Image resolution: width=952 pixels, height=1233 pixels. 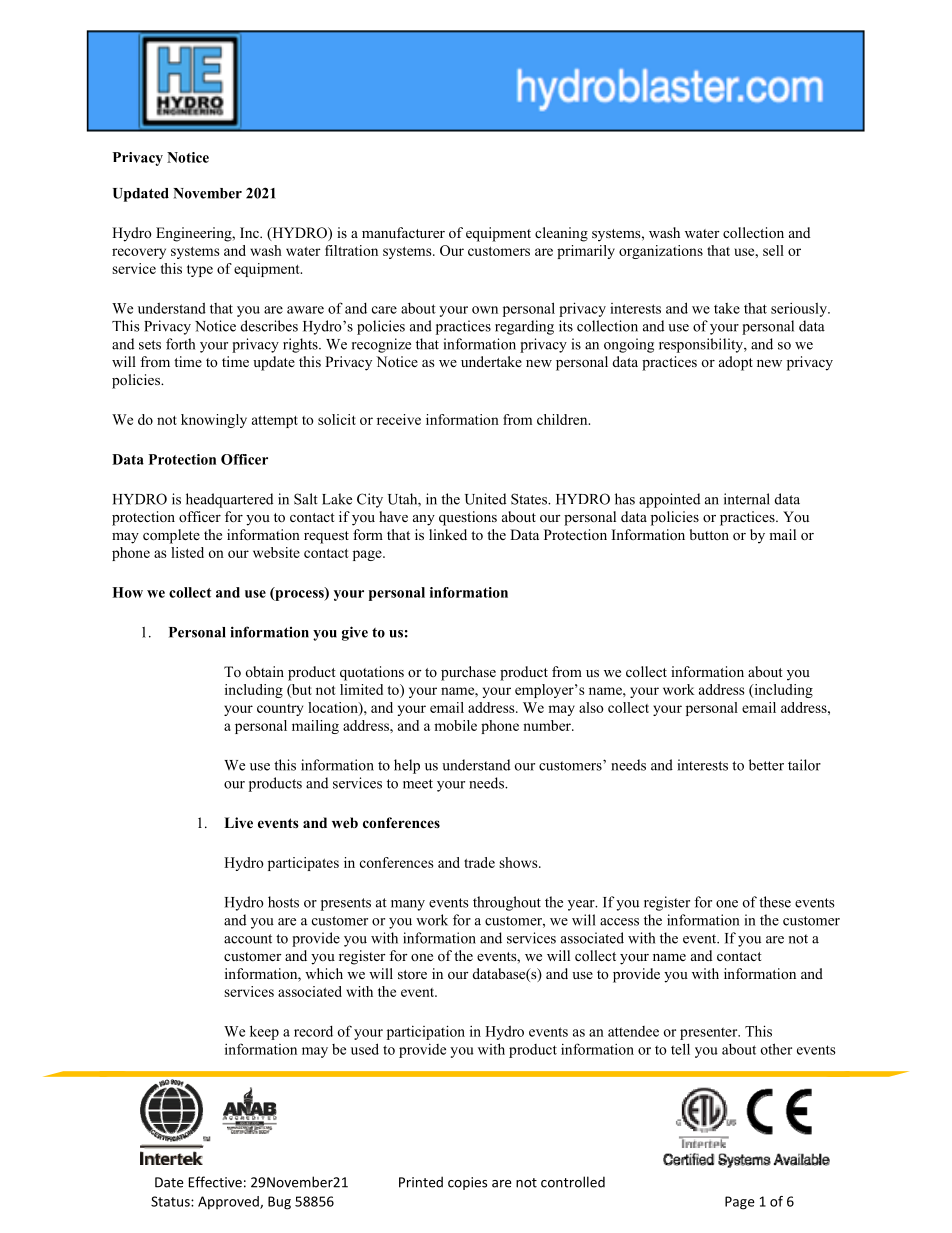 I want to click on Effective, so click(x=215, y=1182).
